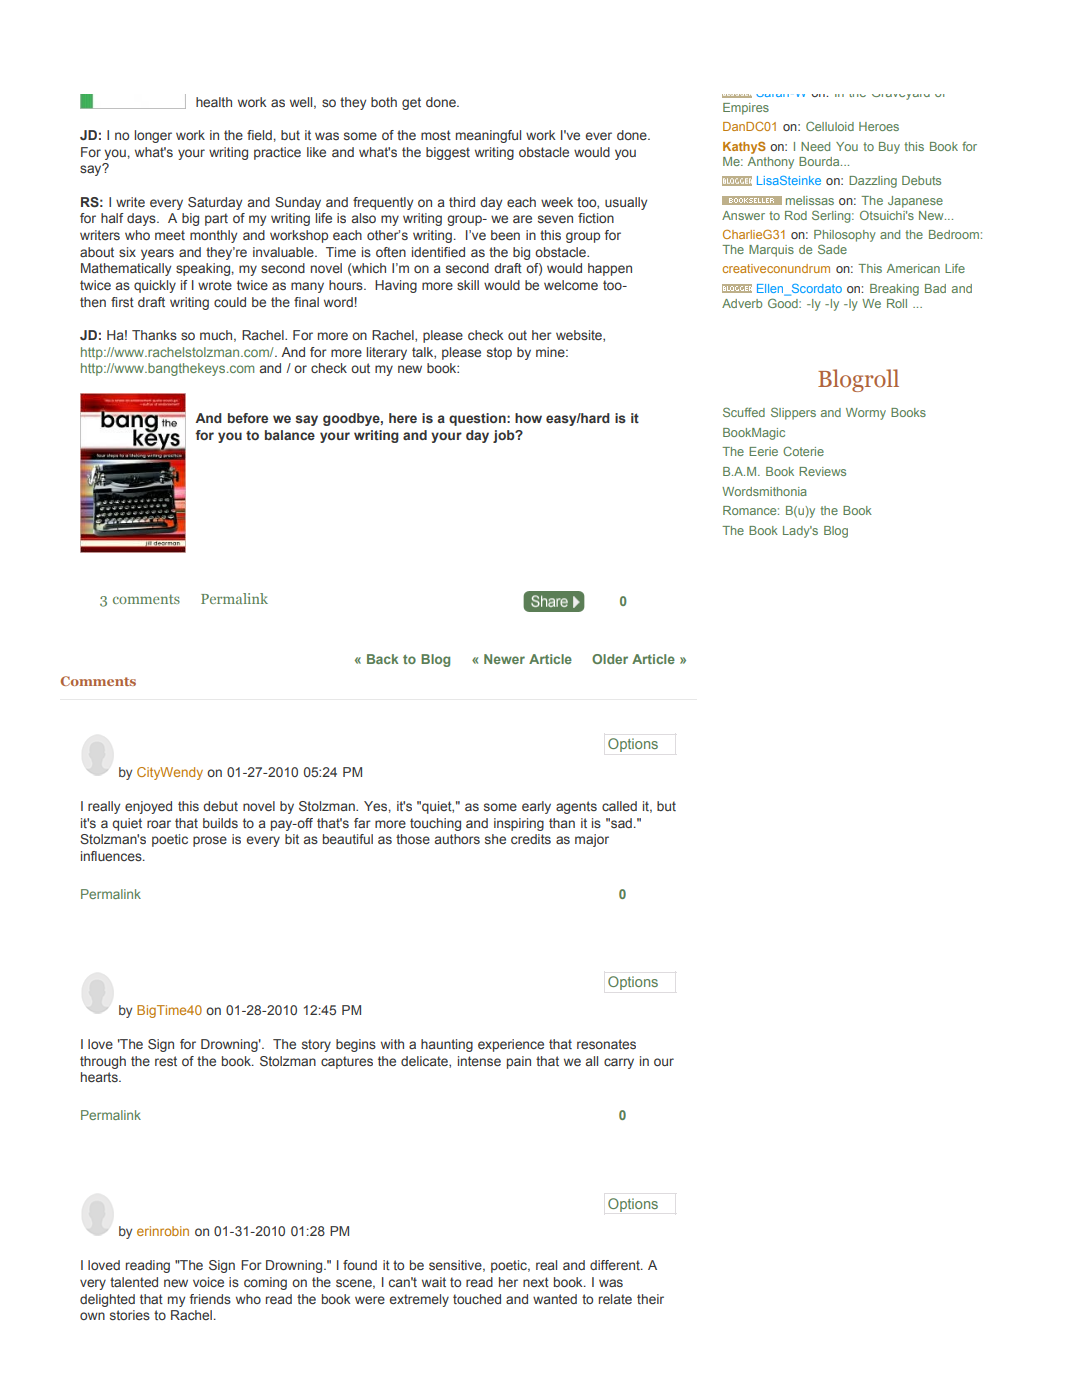 This page has height=1381, width=1067. Describe the element at coordinates (536, 1282) in the page. I see `next` at that location.
